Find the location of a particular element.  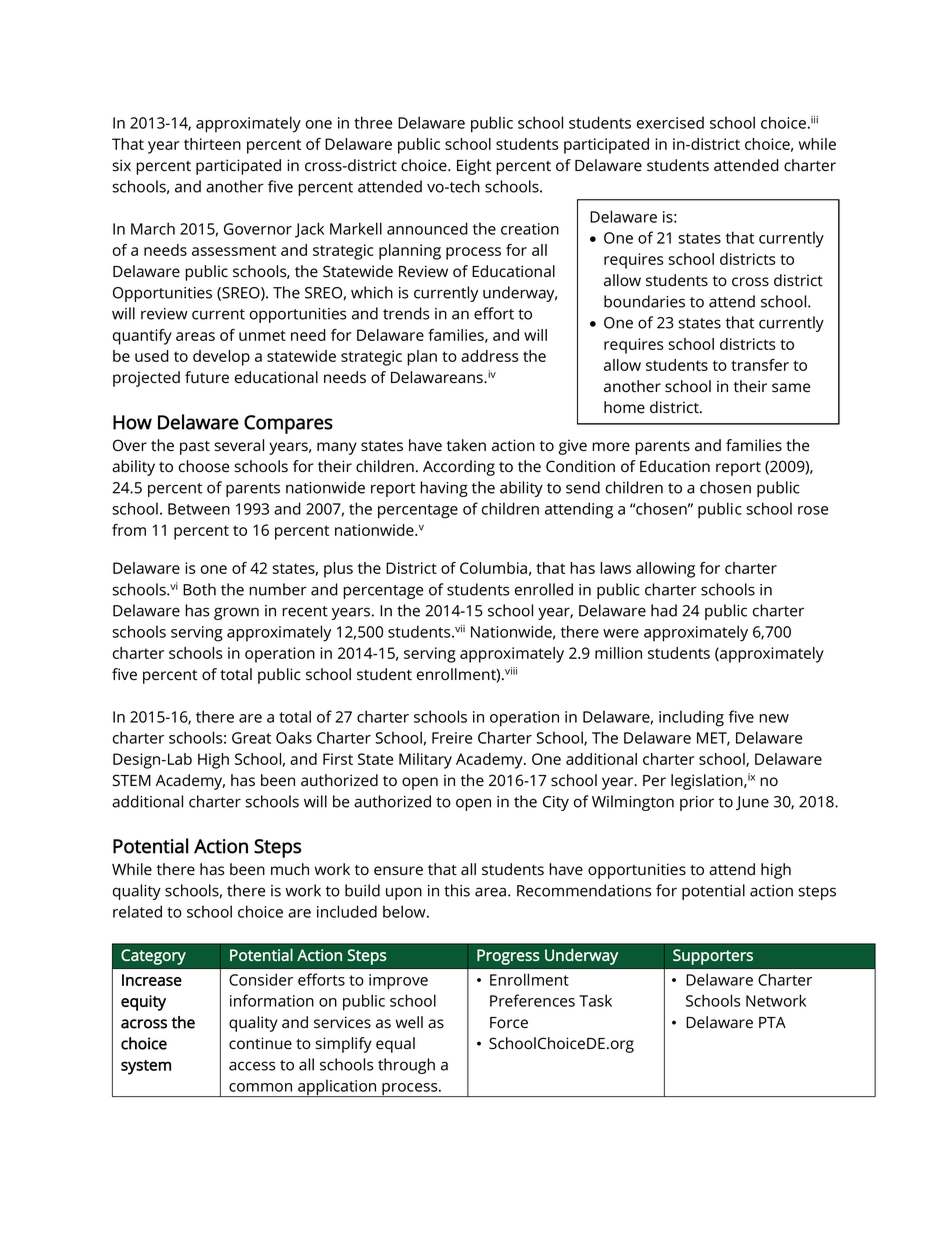

legislation is located at coordinates (708, 782).
